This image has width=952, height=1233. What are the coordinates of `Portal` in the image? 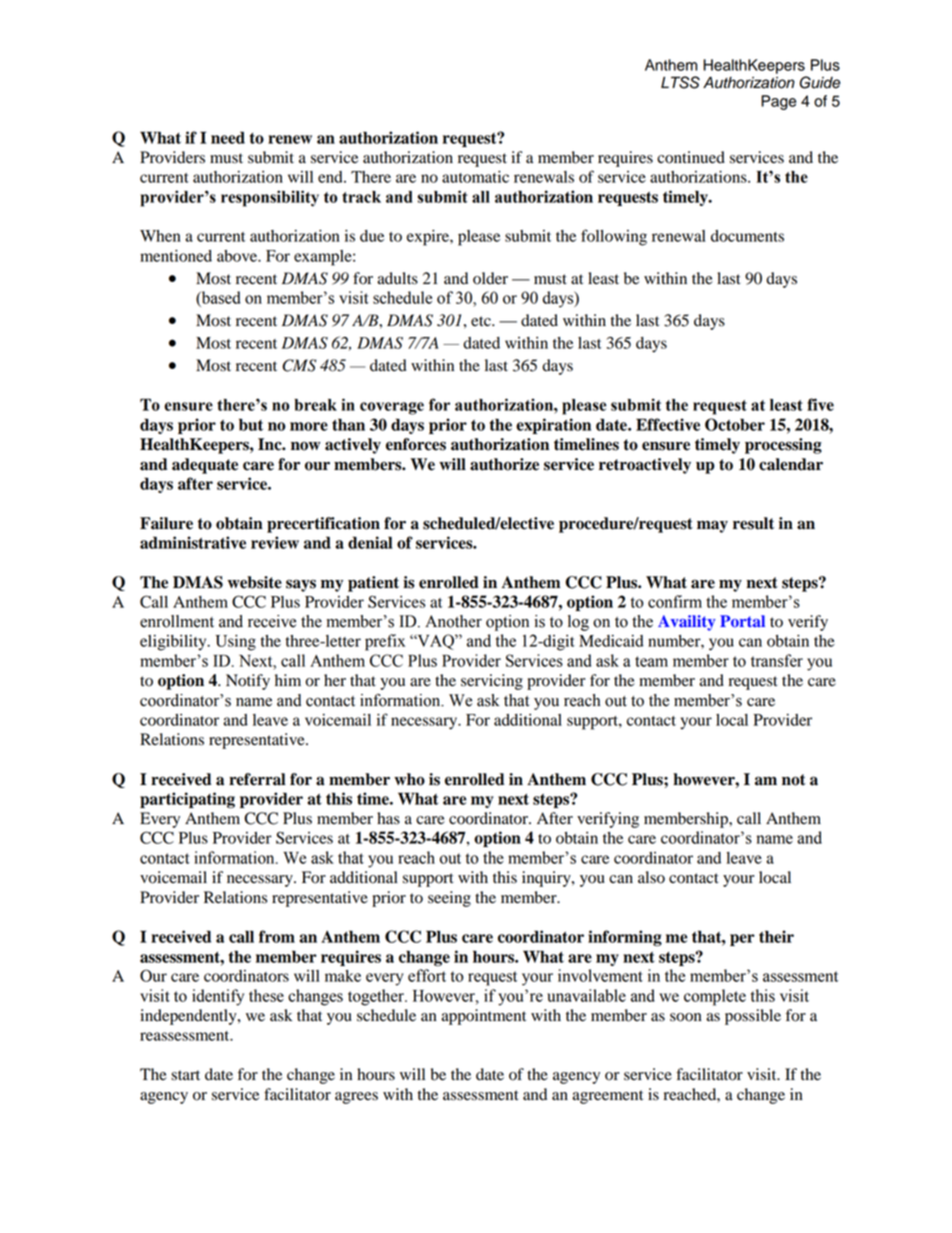 It's located at (742, 621).
